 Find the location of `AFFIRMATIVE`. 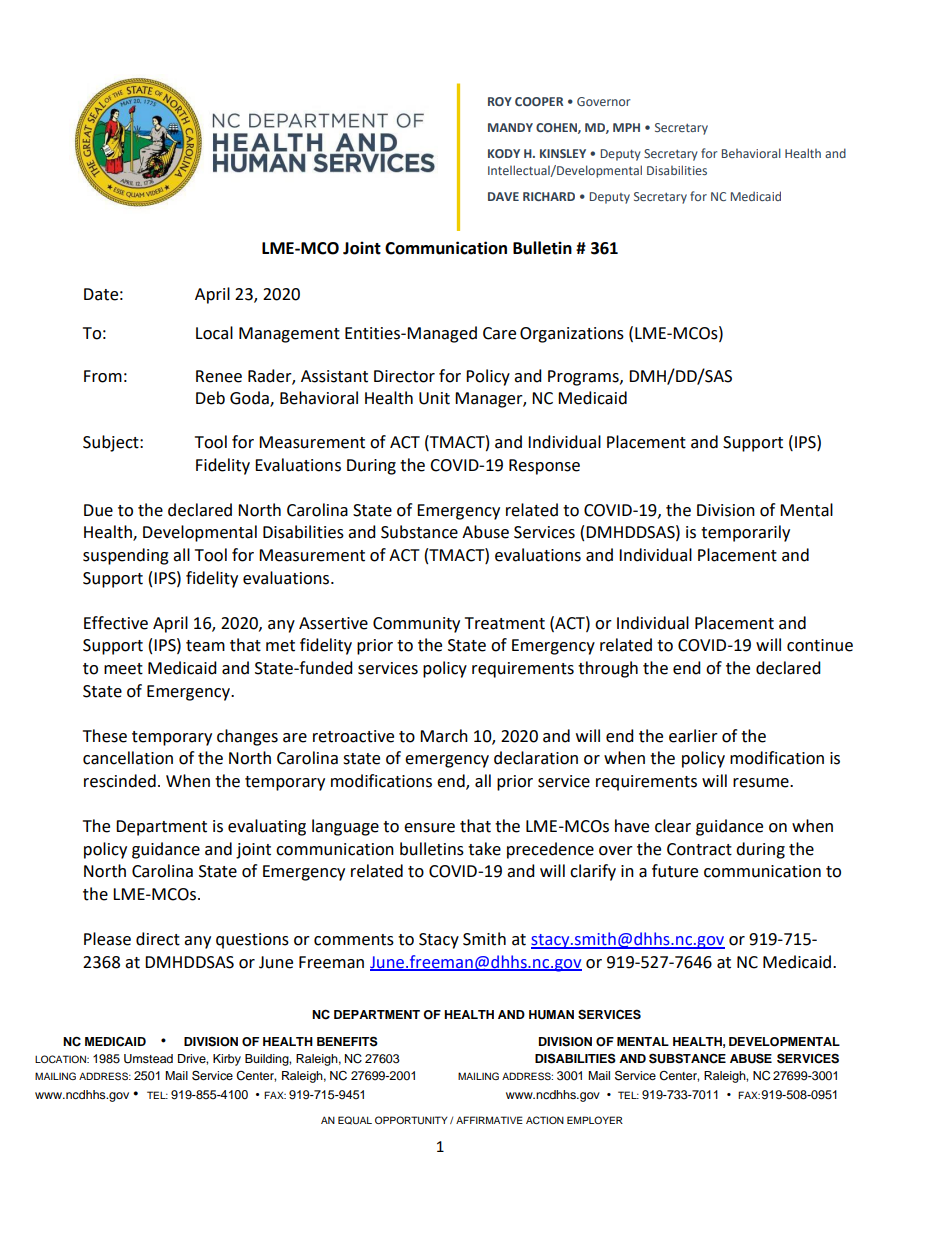

AFFIRMATIVE is located at coordinates (489, 1120).
